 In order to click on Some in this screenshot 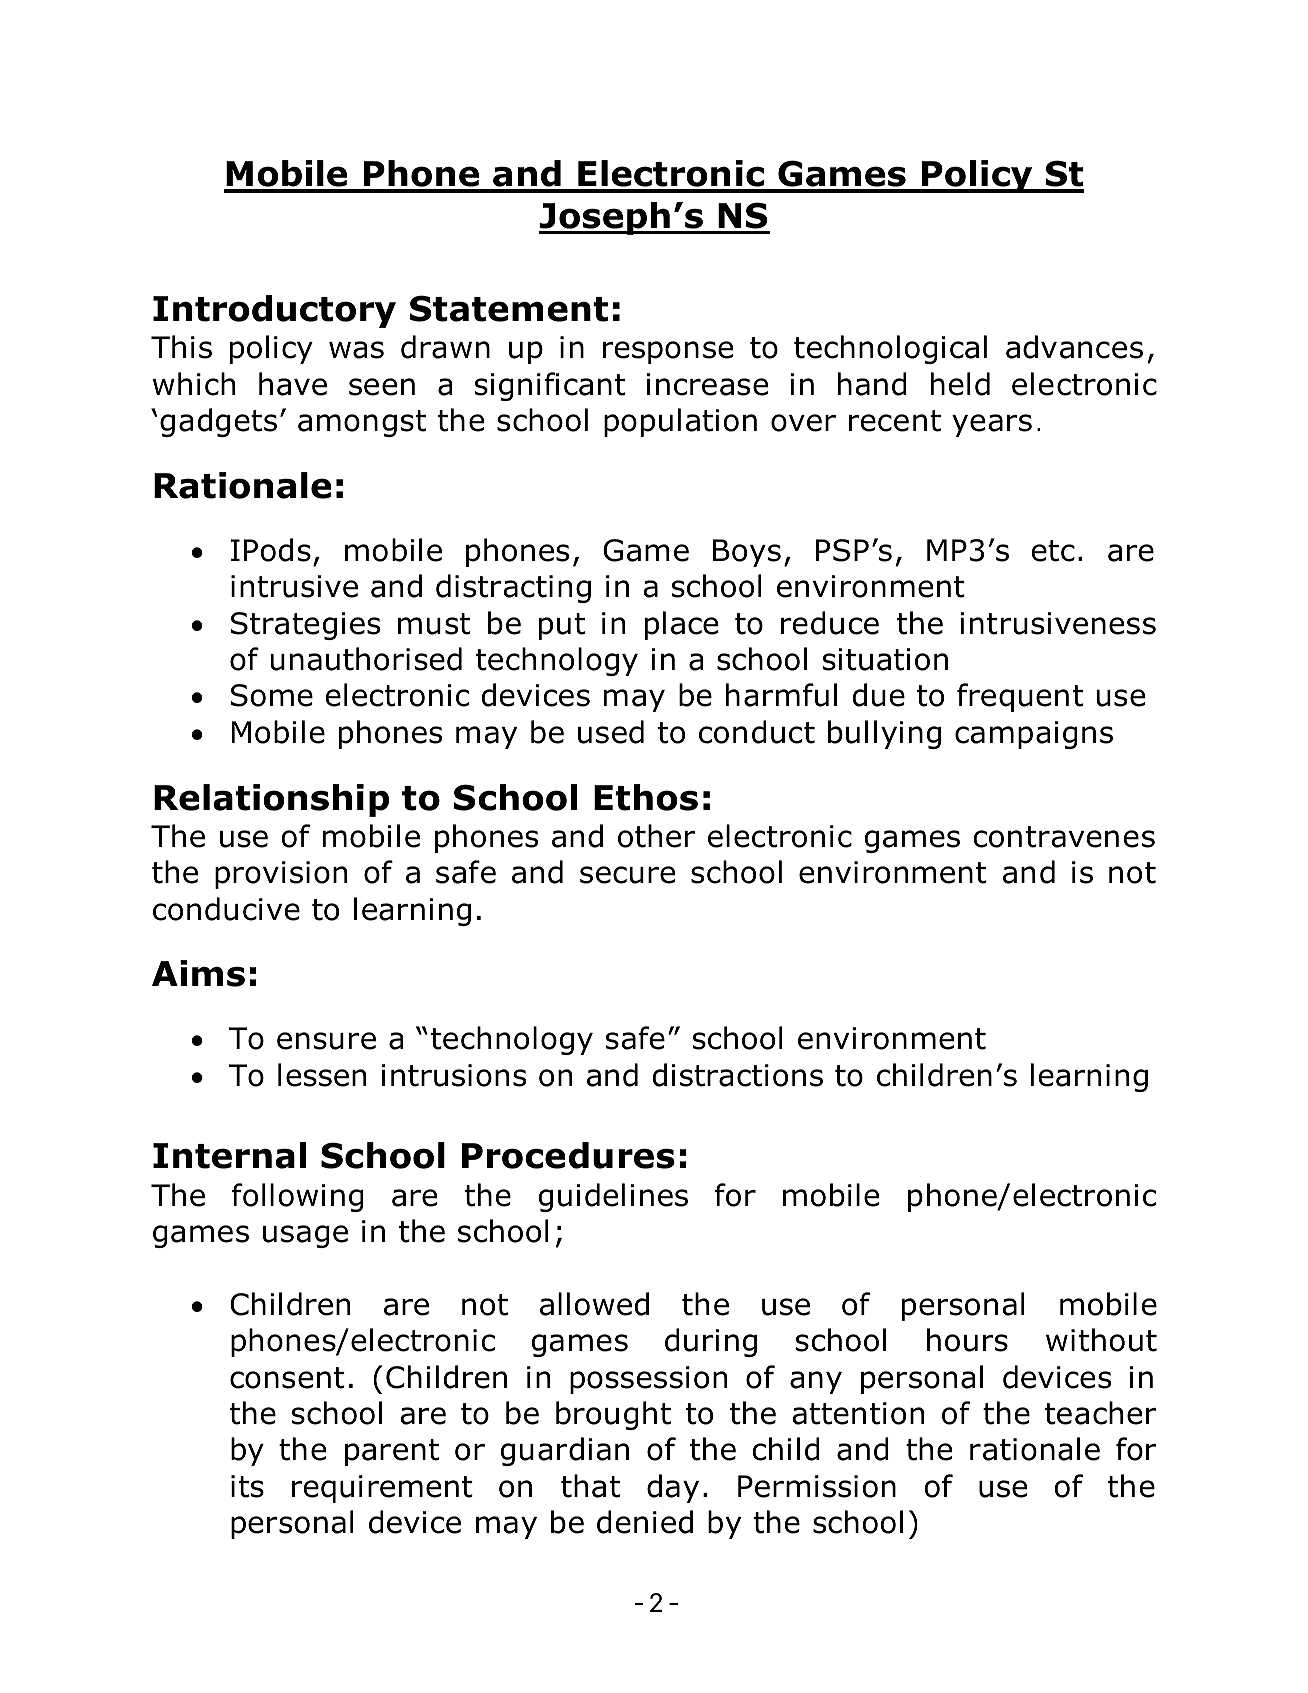, I will do `click(272, 695)`.
